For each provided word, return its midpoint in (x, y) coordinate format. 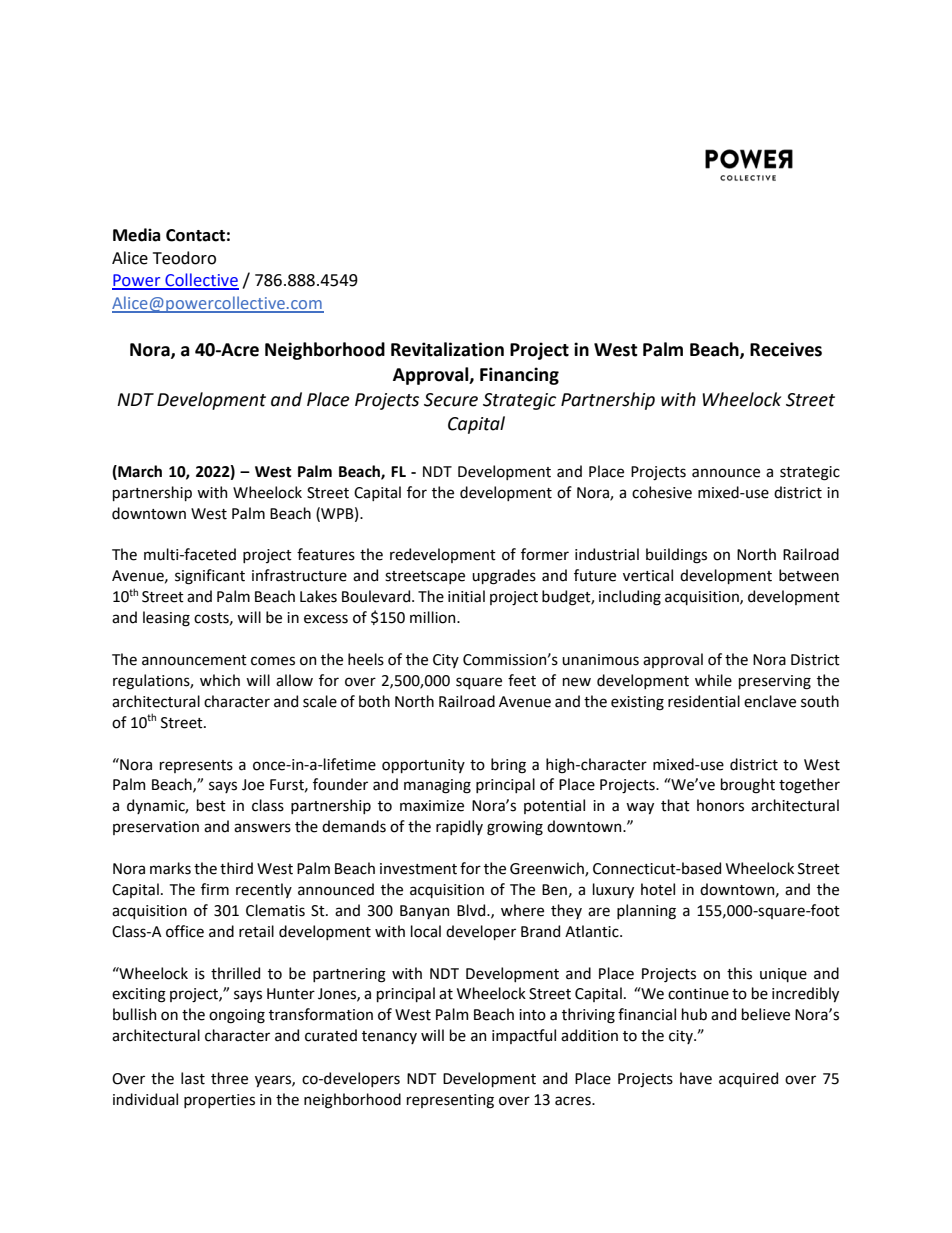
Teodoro (184, 258)
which (220, 680)
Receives (786, 349)
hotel (658, 889)
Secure (451, 400)
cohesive (662, 492)
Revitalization (447, 349)
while (713, 680)
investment (418, 869)
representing (450, 1101)
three (229, 1078)
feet (522, 680)
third (236, 868)
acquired (748, 1079)
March (139, 472)
